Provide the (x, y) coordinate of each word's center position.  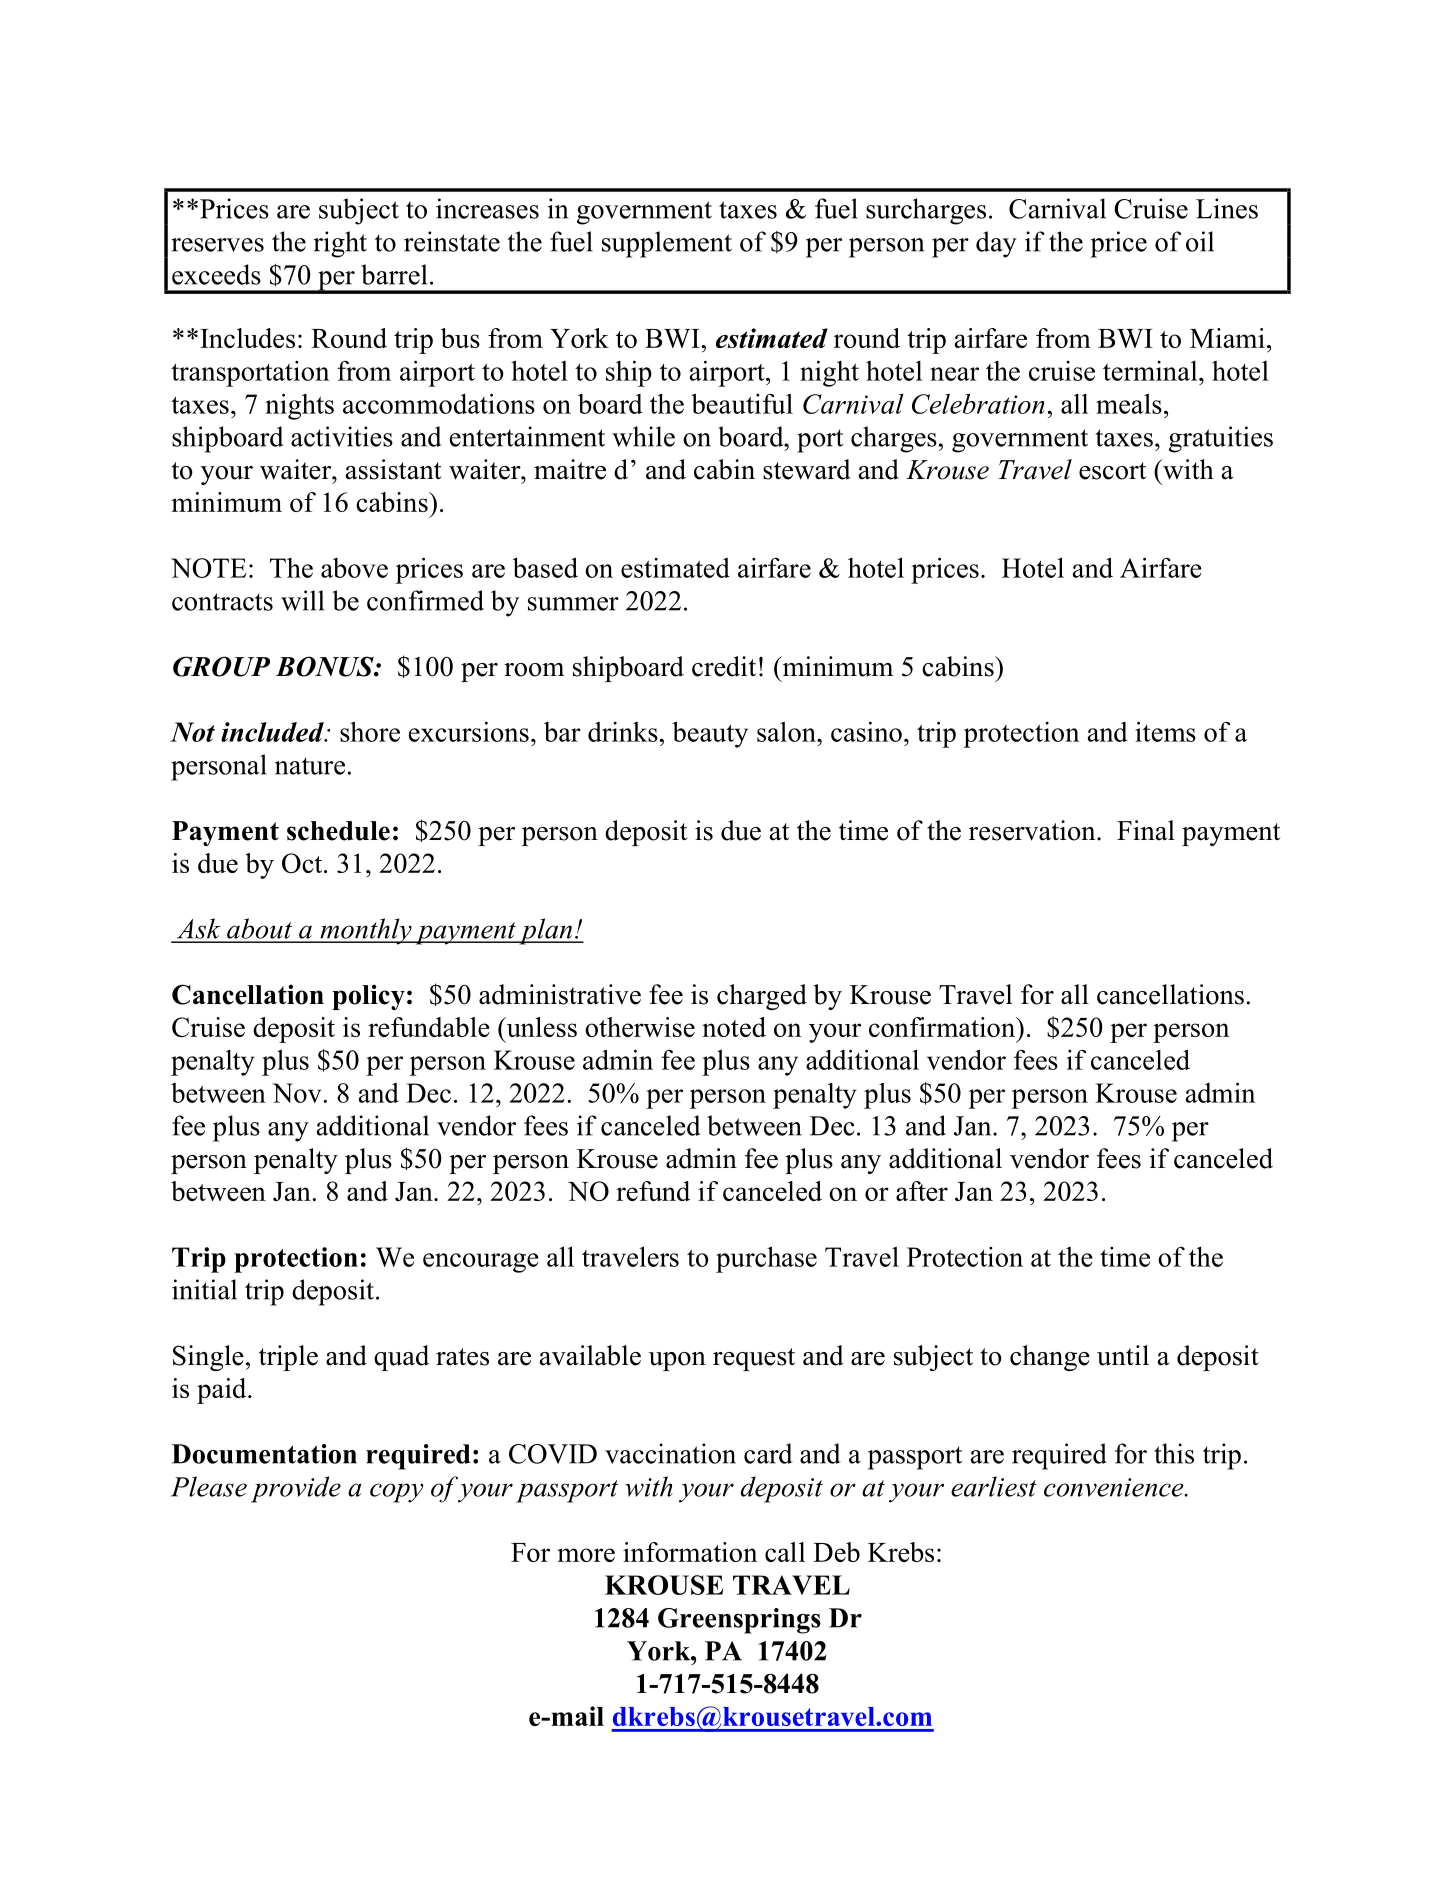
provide (296, 1489)
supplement (667, 244)
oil (1200, 241)
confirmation (943, 1027)
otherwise (640, 1027)
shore (370, 731)
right (340, 244)
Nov (296, 1093)
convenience (1115, 1487)
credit (724, 666)
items (1165, 731)
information (690, 1552)
